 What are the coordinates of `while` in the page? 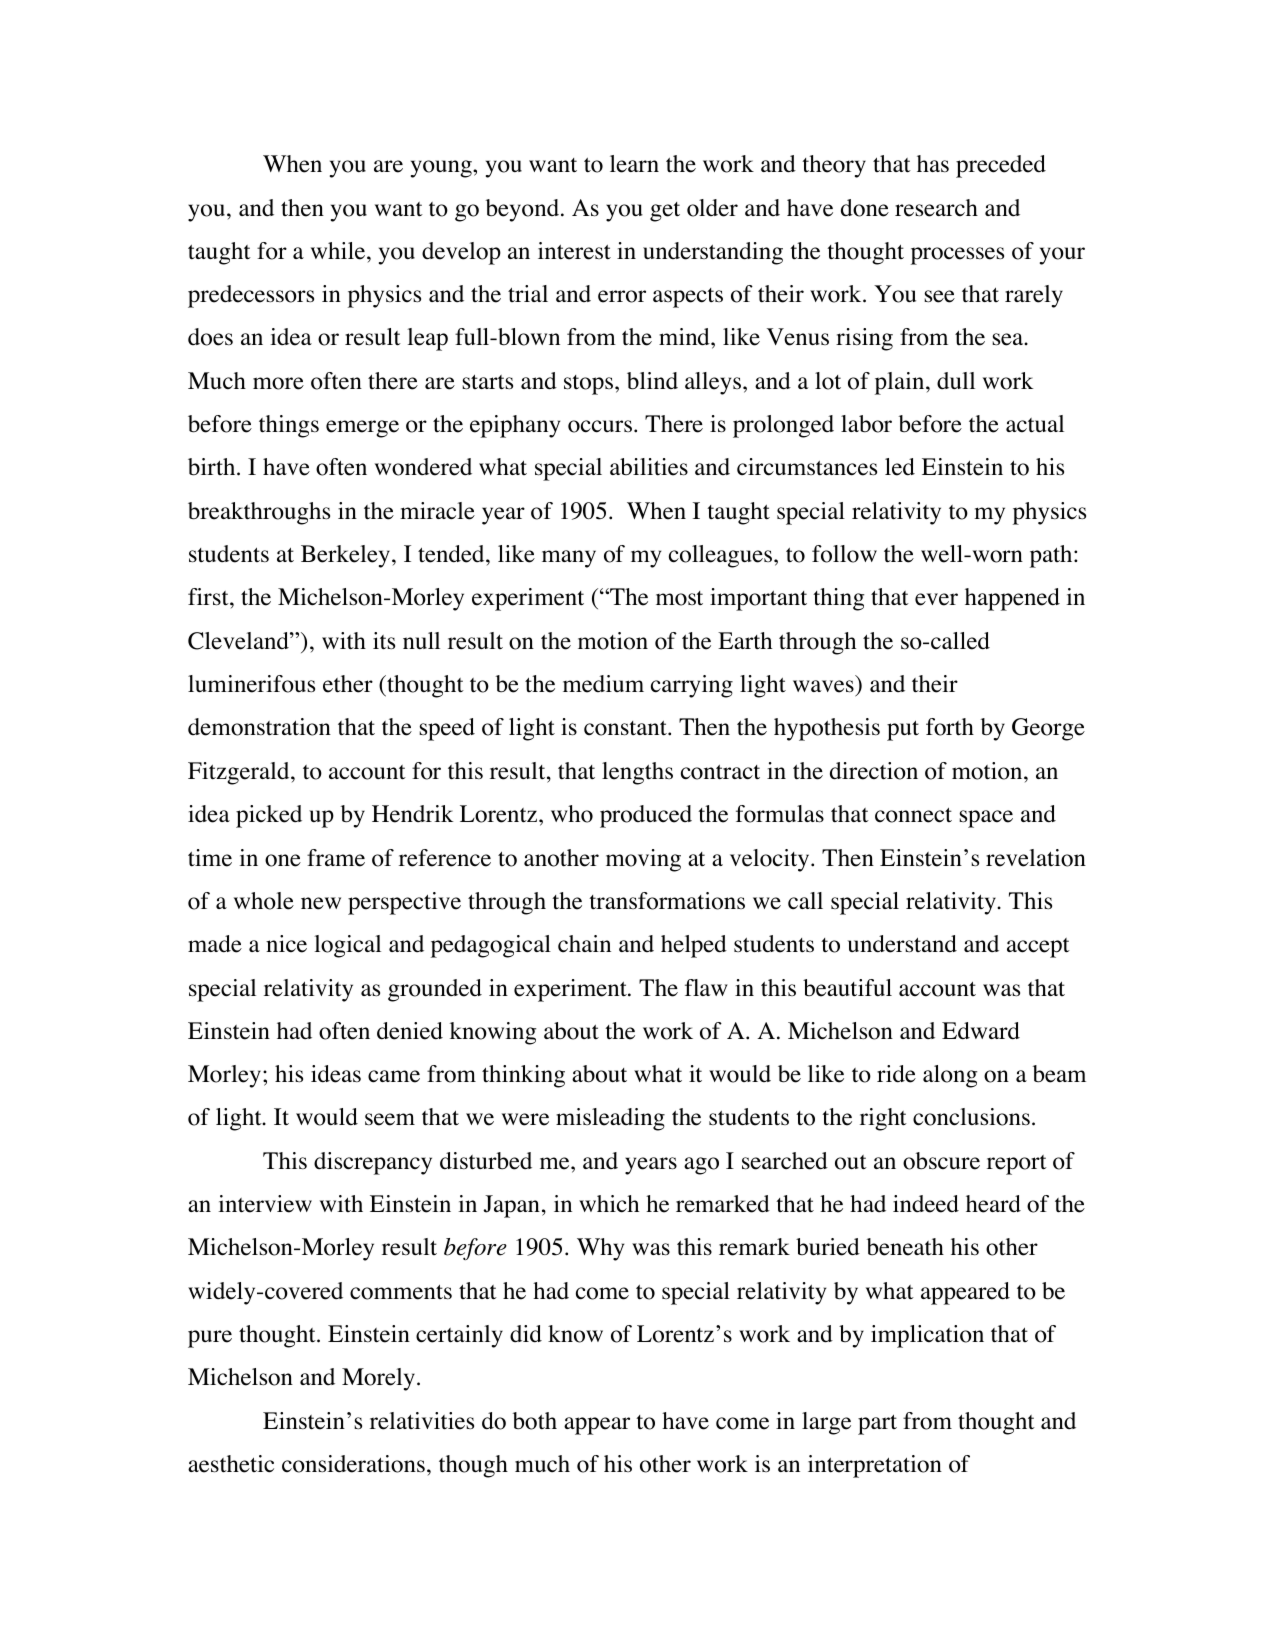 It's located at (339, 251).
